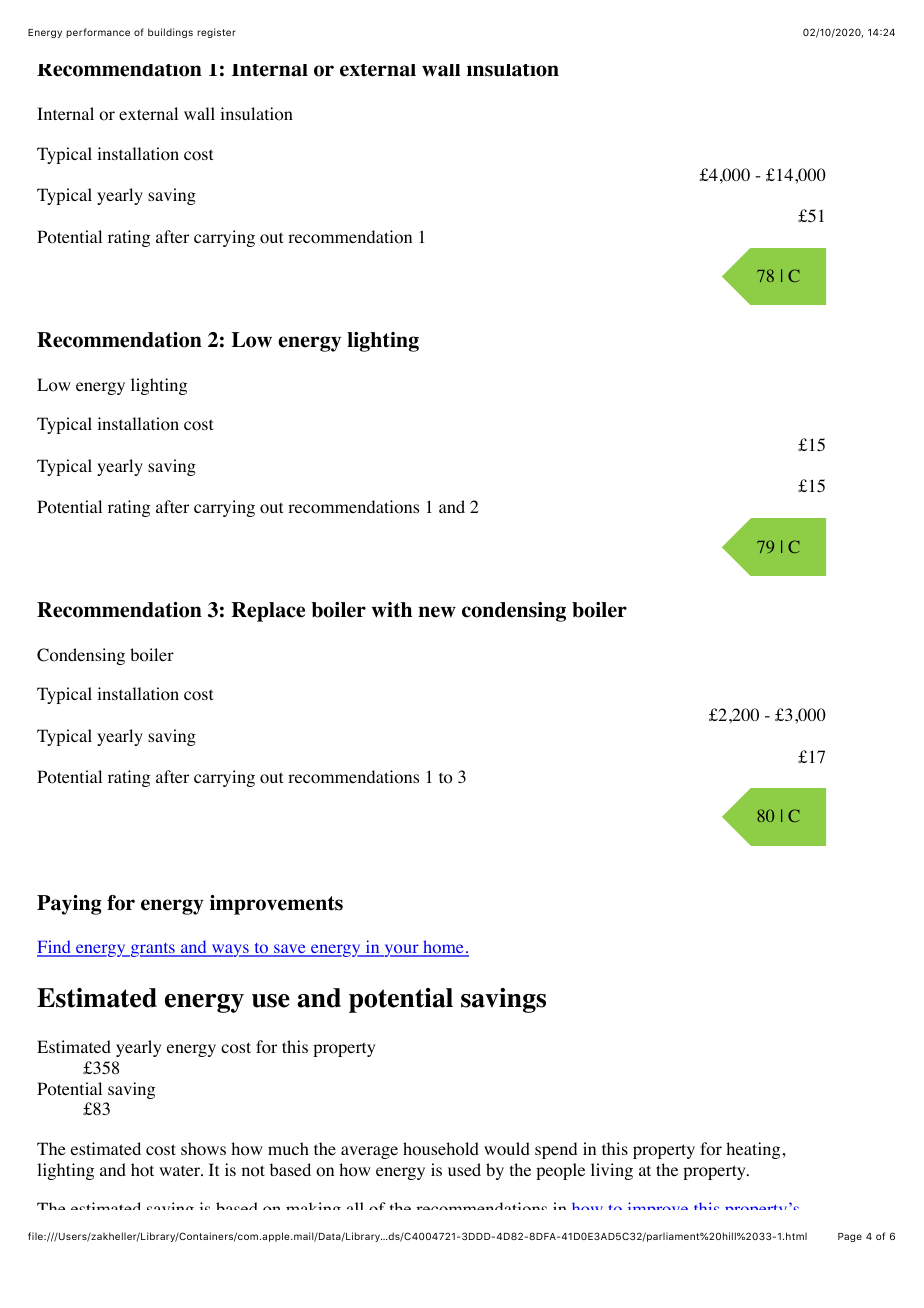 Image resolution: width=924 pixels, height=1308 pixels. Describe the element at coordinates (753, 1150) in the screenshot. I see `heating` at that location.
